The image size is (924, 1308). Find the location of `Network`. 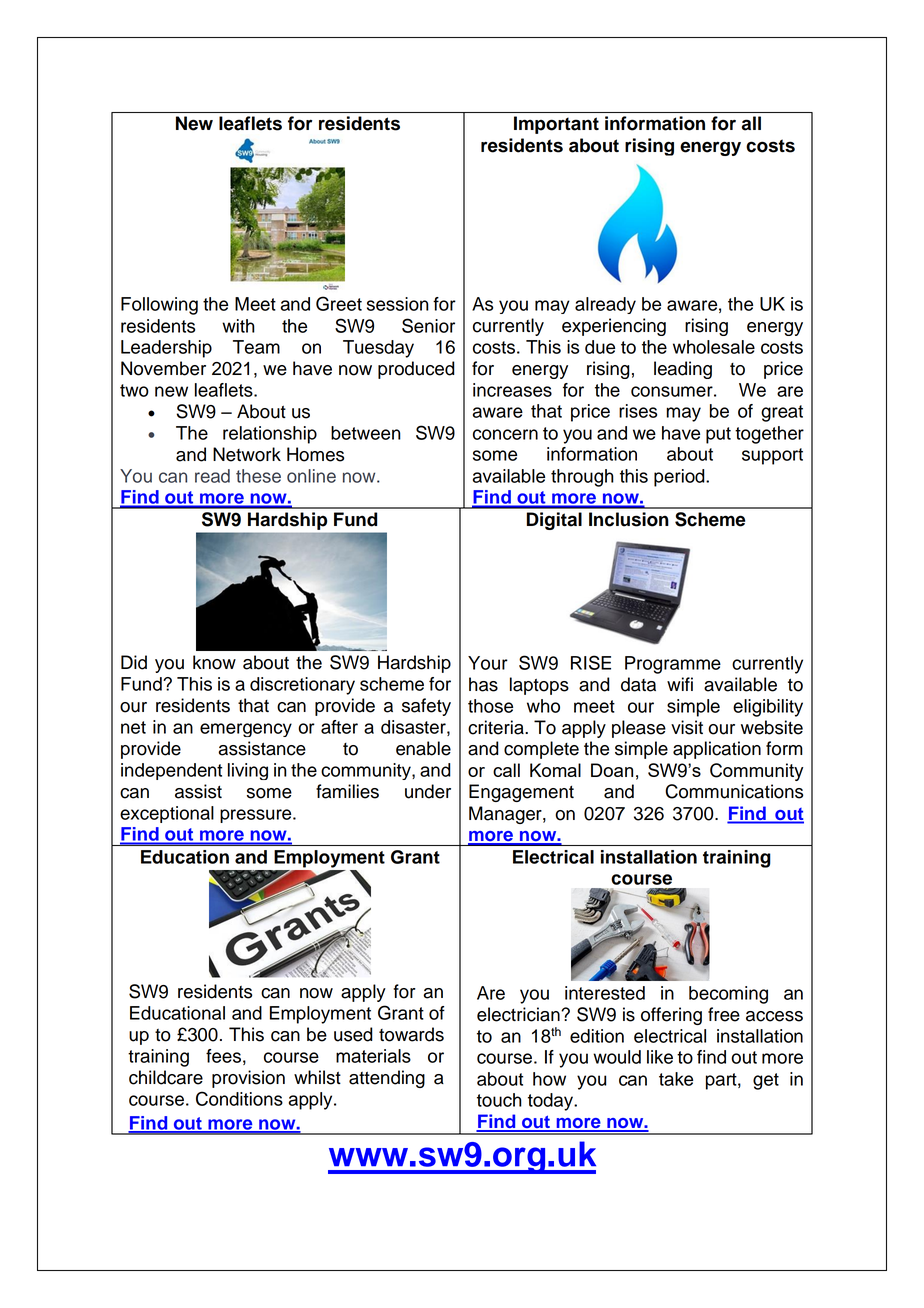

Network is located at coordinates (247, 454).
